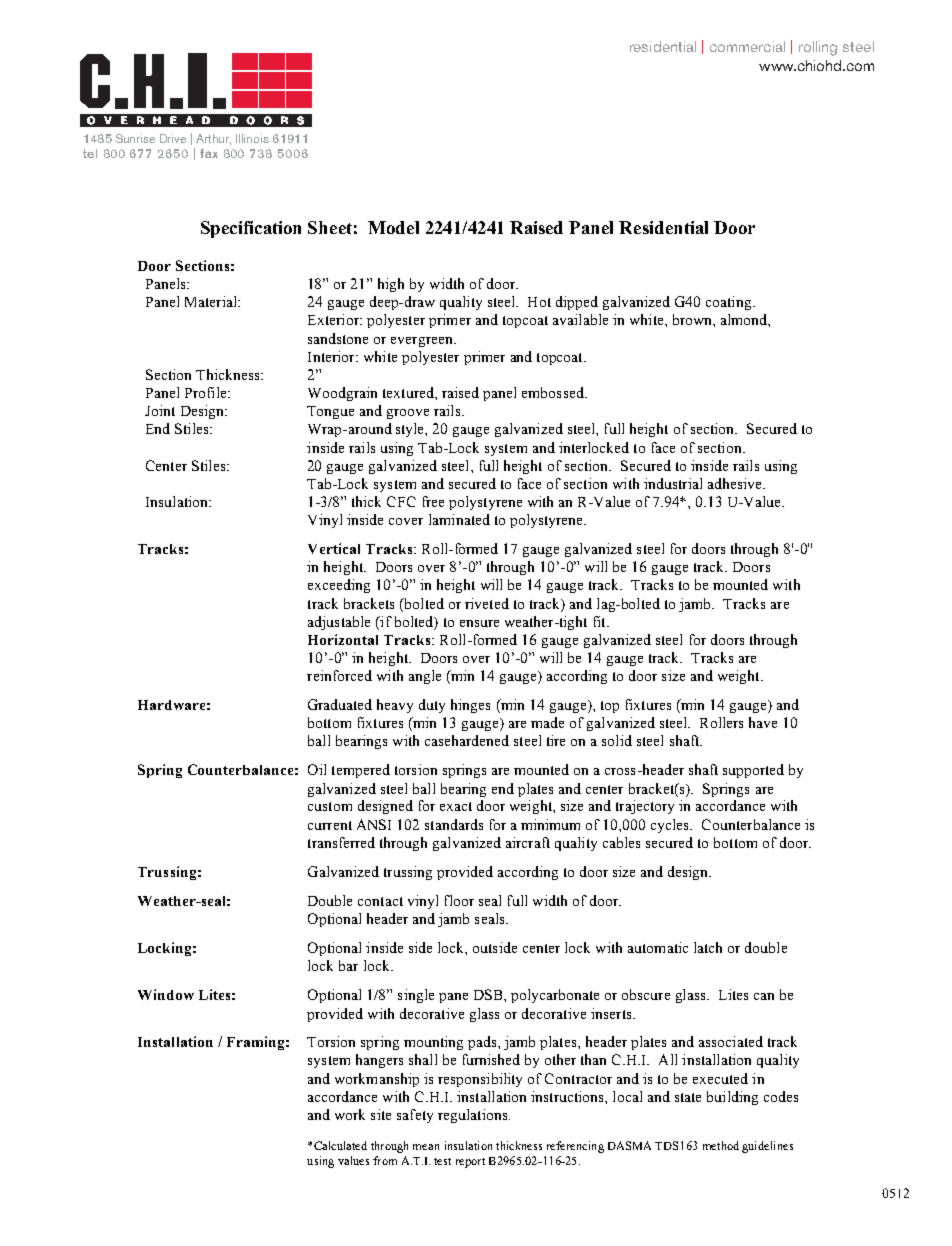 Image resolution: width=952 pixels, height=1246 pixels. Describe the element at coordinates (173, 138) in the screenshot. I see `Drive` at that location.
